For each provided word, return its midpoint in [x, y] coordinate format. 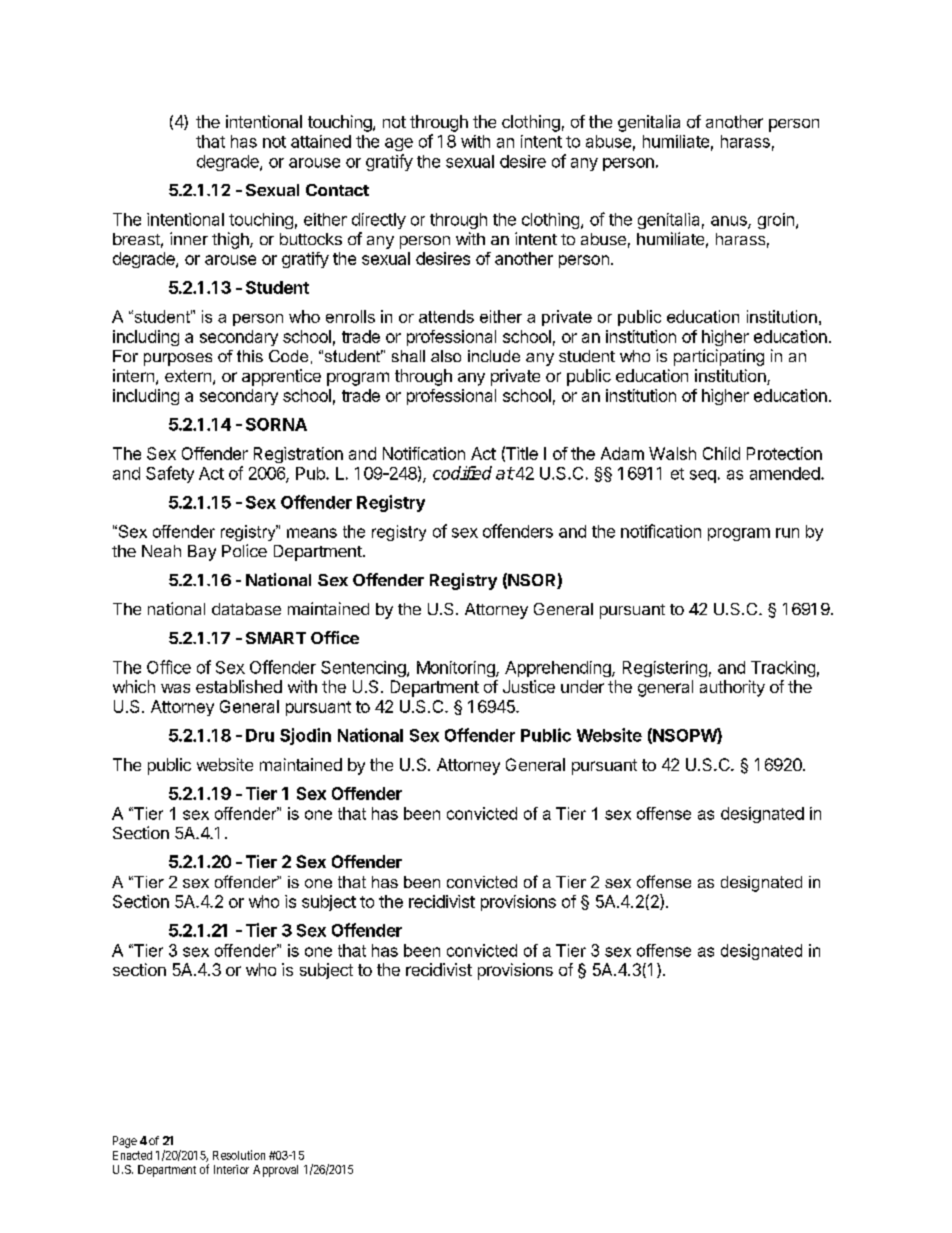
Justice [529, 686]
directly [379, 221]
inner [189, 238]
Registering [665, 669]
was [175, 688]
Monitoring [457, 669]
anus [730, 222]
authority [732, 688]
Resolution [239, 1155]
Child [721, 453]
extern [188, 376]
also [446, 356]
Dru [260, 735]
